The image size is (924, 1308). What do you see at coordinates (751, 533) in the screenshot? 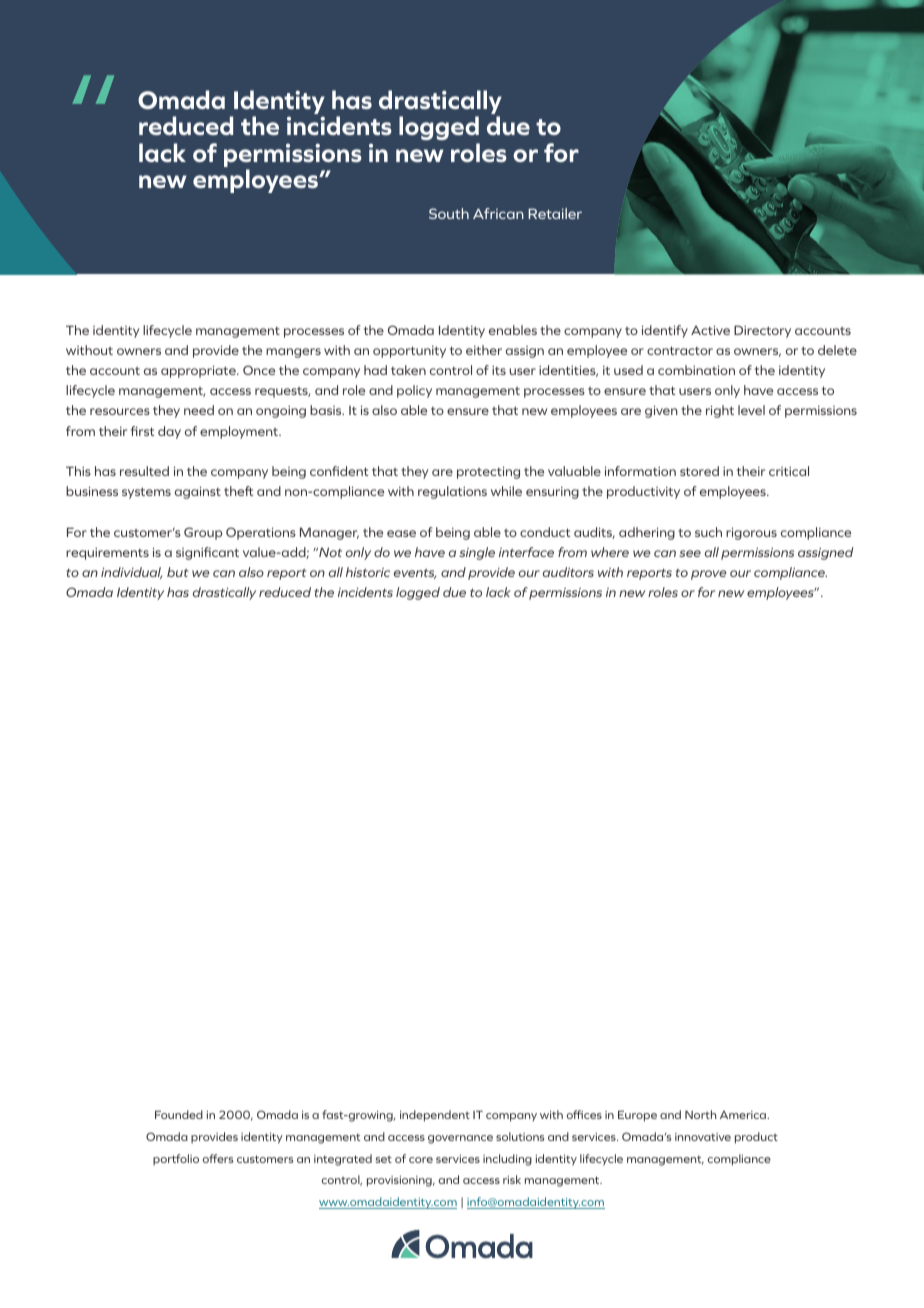
I see `rigorous` at bounding box center [751, 533].
